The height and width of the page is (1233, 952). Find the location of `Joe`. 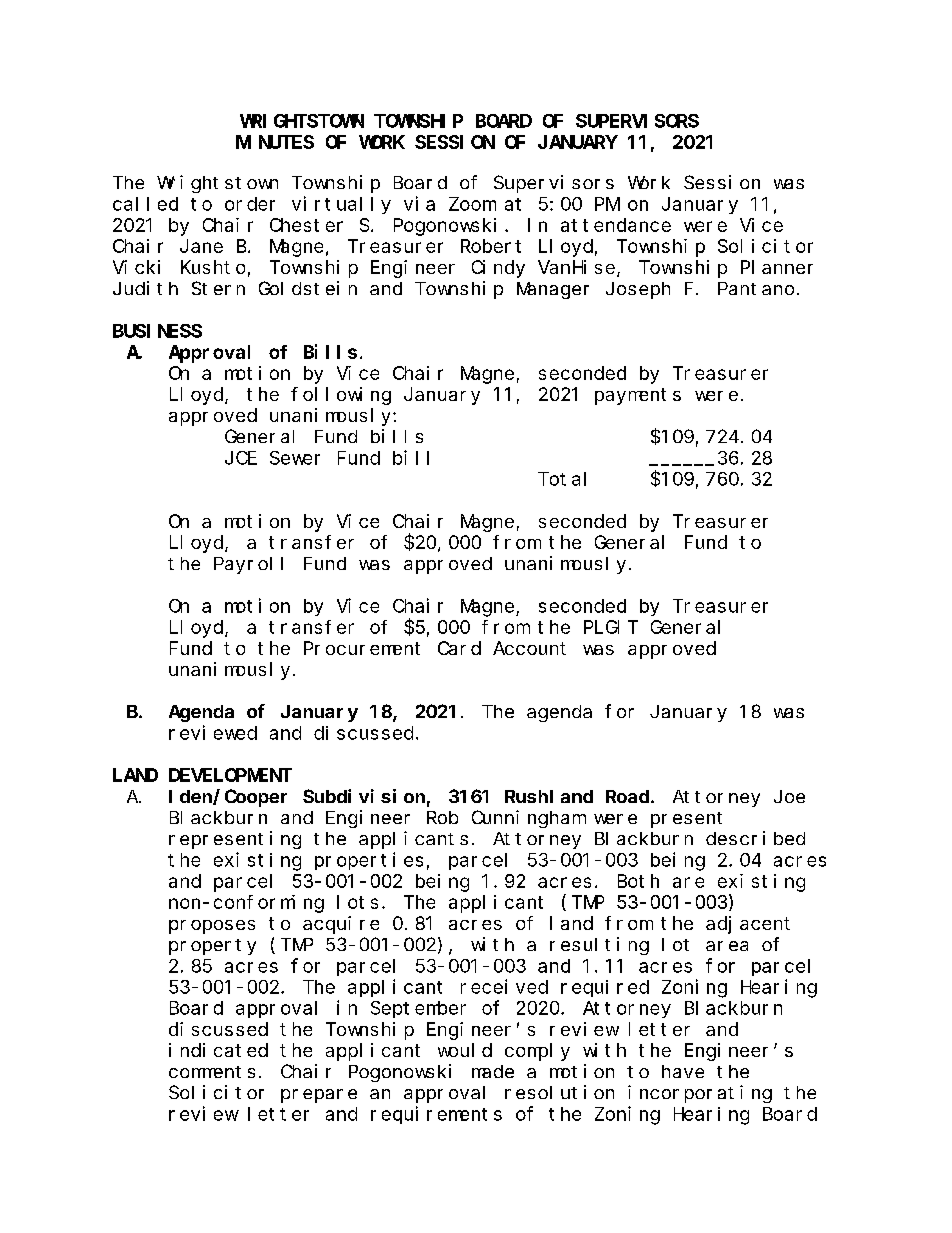

Joe is located at coordinates (789, 796).
